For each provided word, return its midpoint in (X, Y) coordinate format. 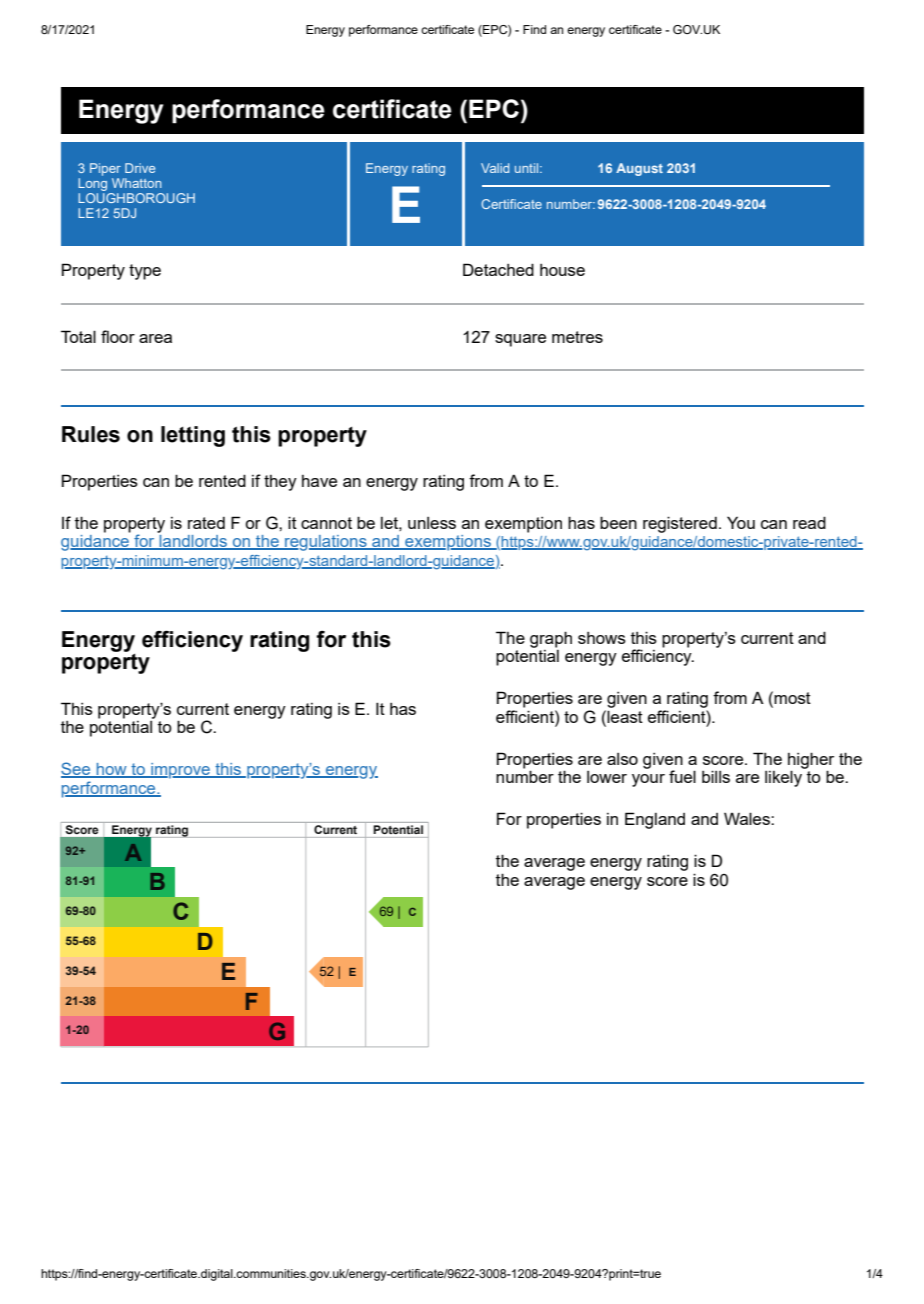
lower (607, 777)
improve (180, 771)
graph (551, 639)
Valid (495, 168)
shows (602, 638)
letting (193, 436)
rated (206, 523)
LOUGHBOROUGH (136, 198)
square (520, 340)
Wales (748, 818)
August (639, 169)
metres (577, 337)
